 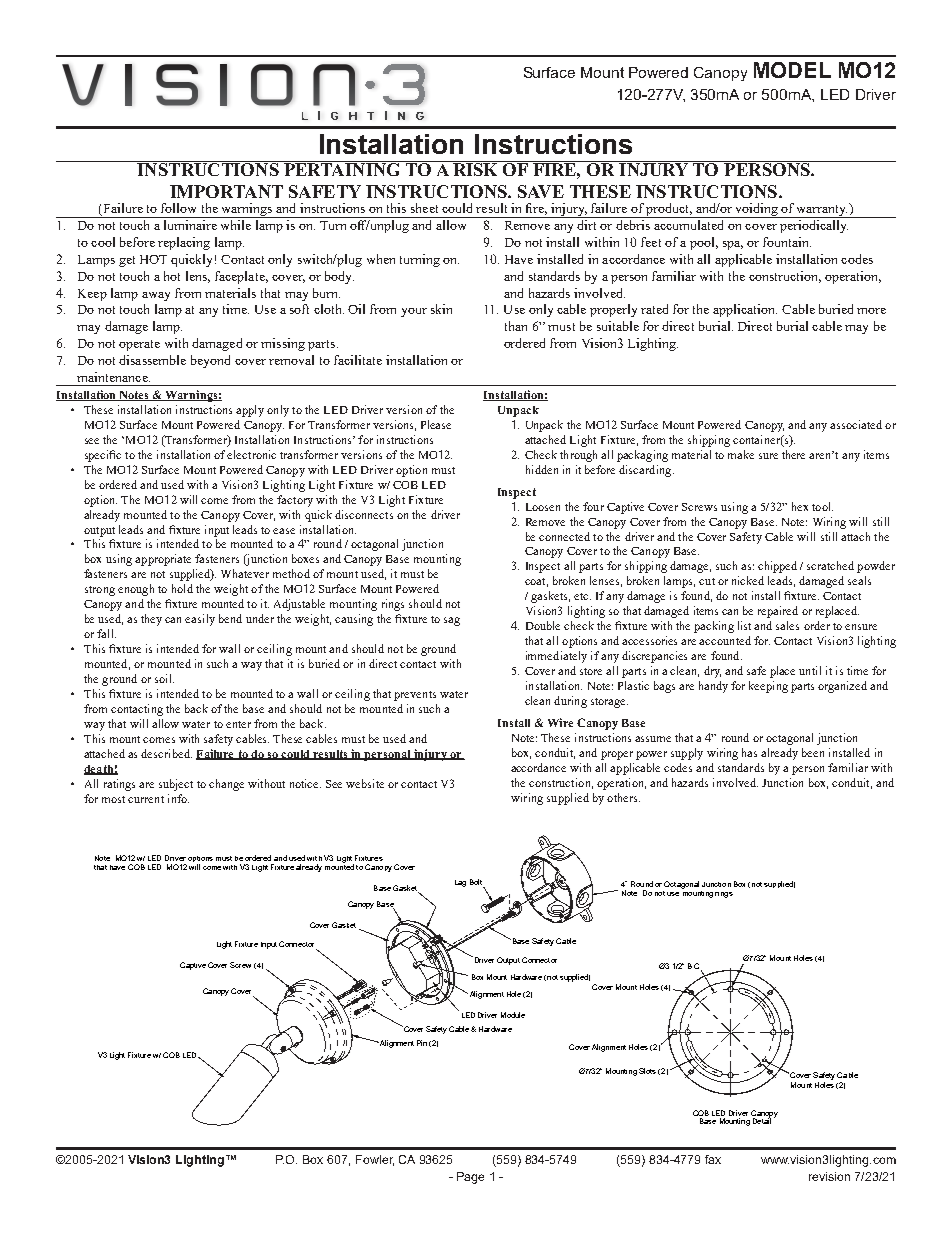 What do you see at coordinates (792, 70) in the screenshot?
I see `MODEL` at bounding box center [792, 70].
